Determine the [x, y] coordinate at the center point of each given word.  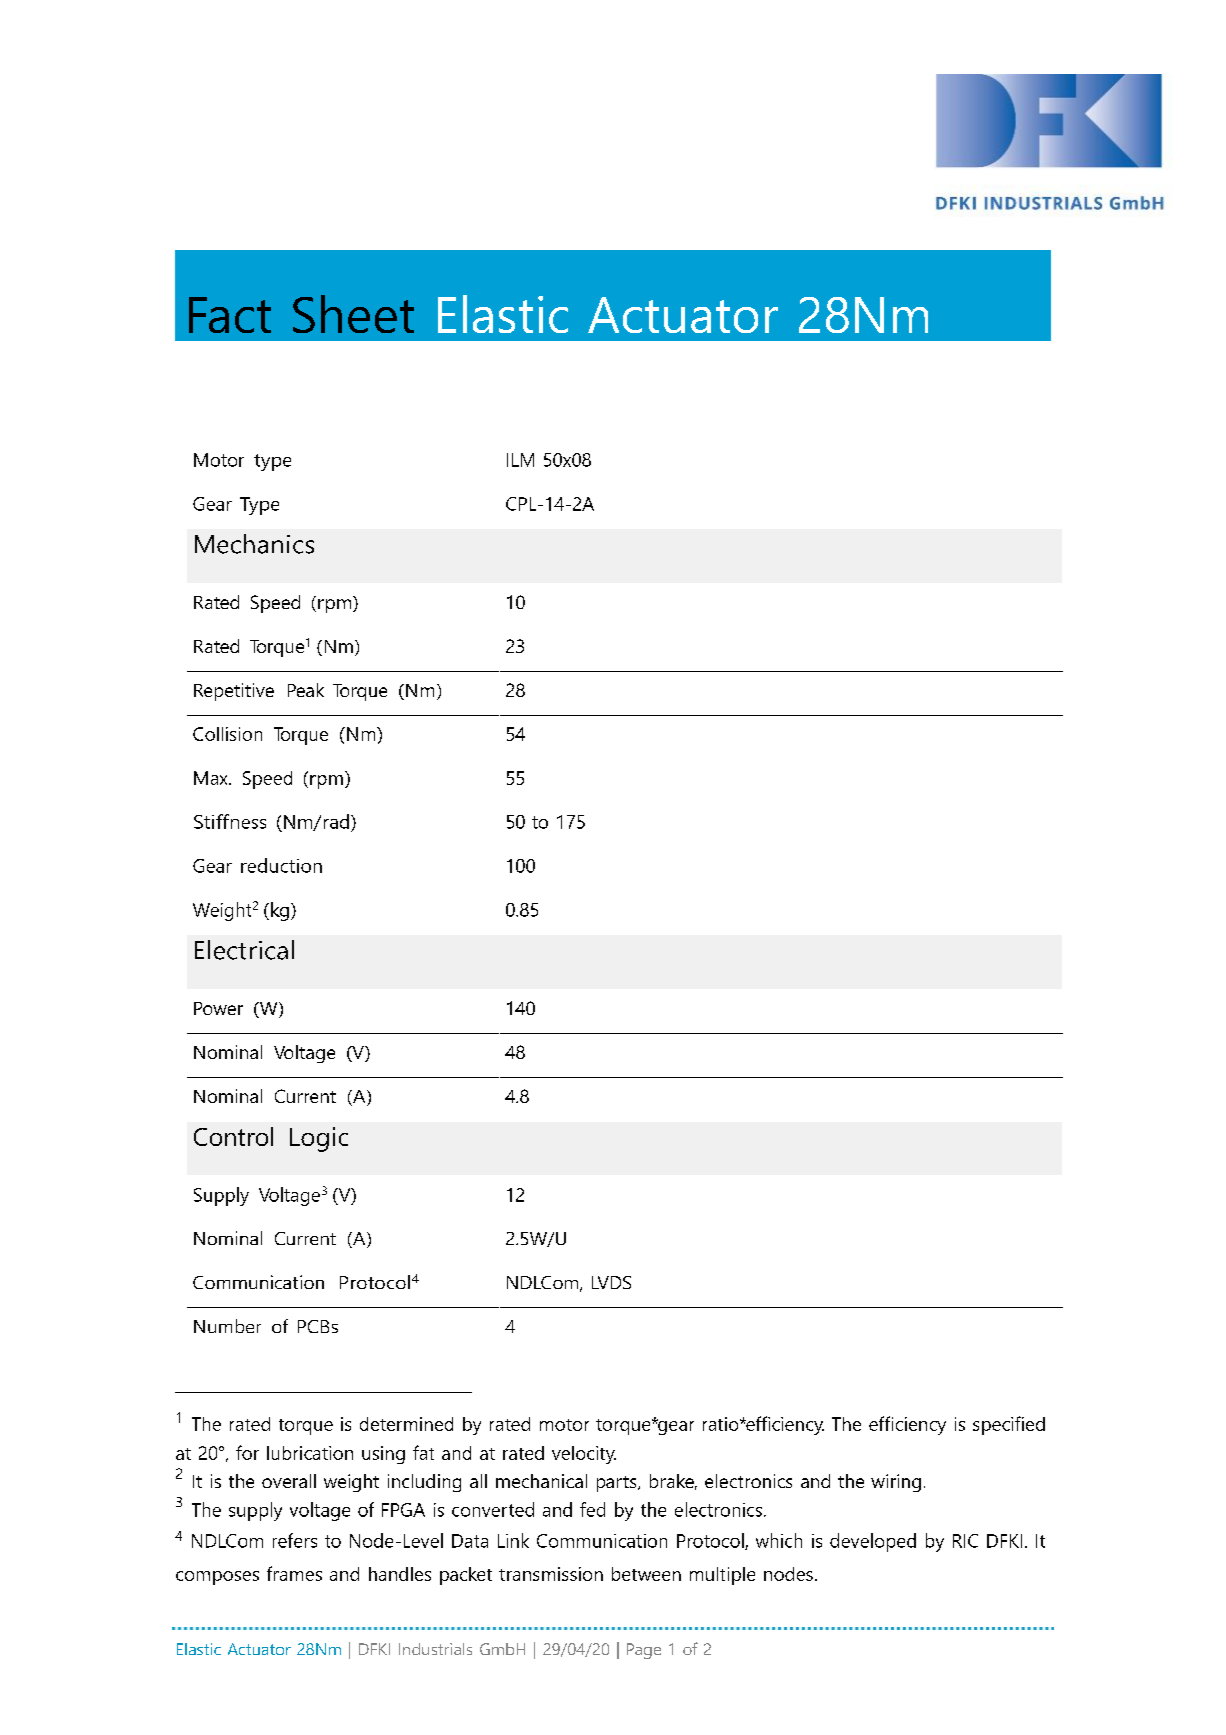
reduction [281, 865]
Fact [230, 315]
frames [294, 1573]
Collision [227, 734]
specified [1009, 1425]
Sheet [353, 314]
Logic [319, 1139]
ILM [520, 460]
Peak [306, 690]
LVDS [611, 1282]
